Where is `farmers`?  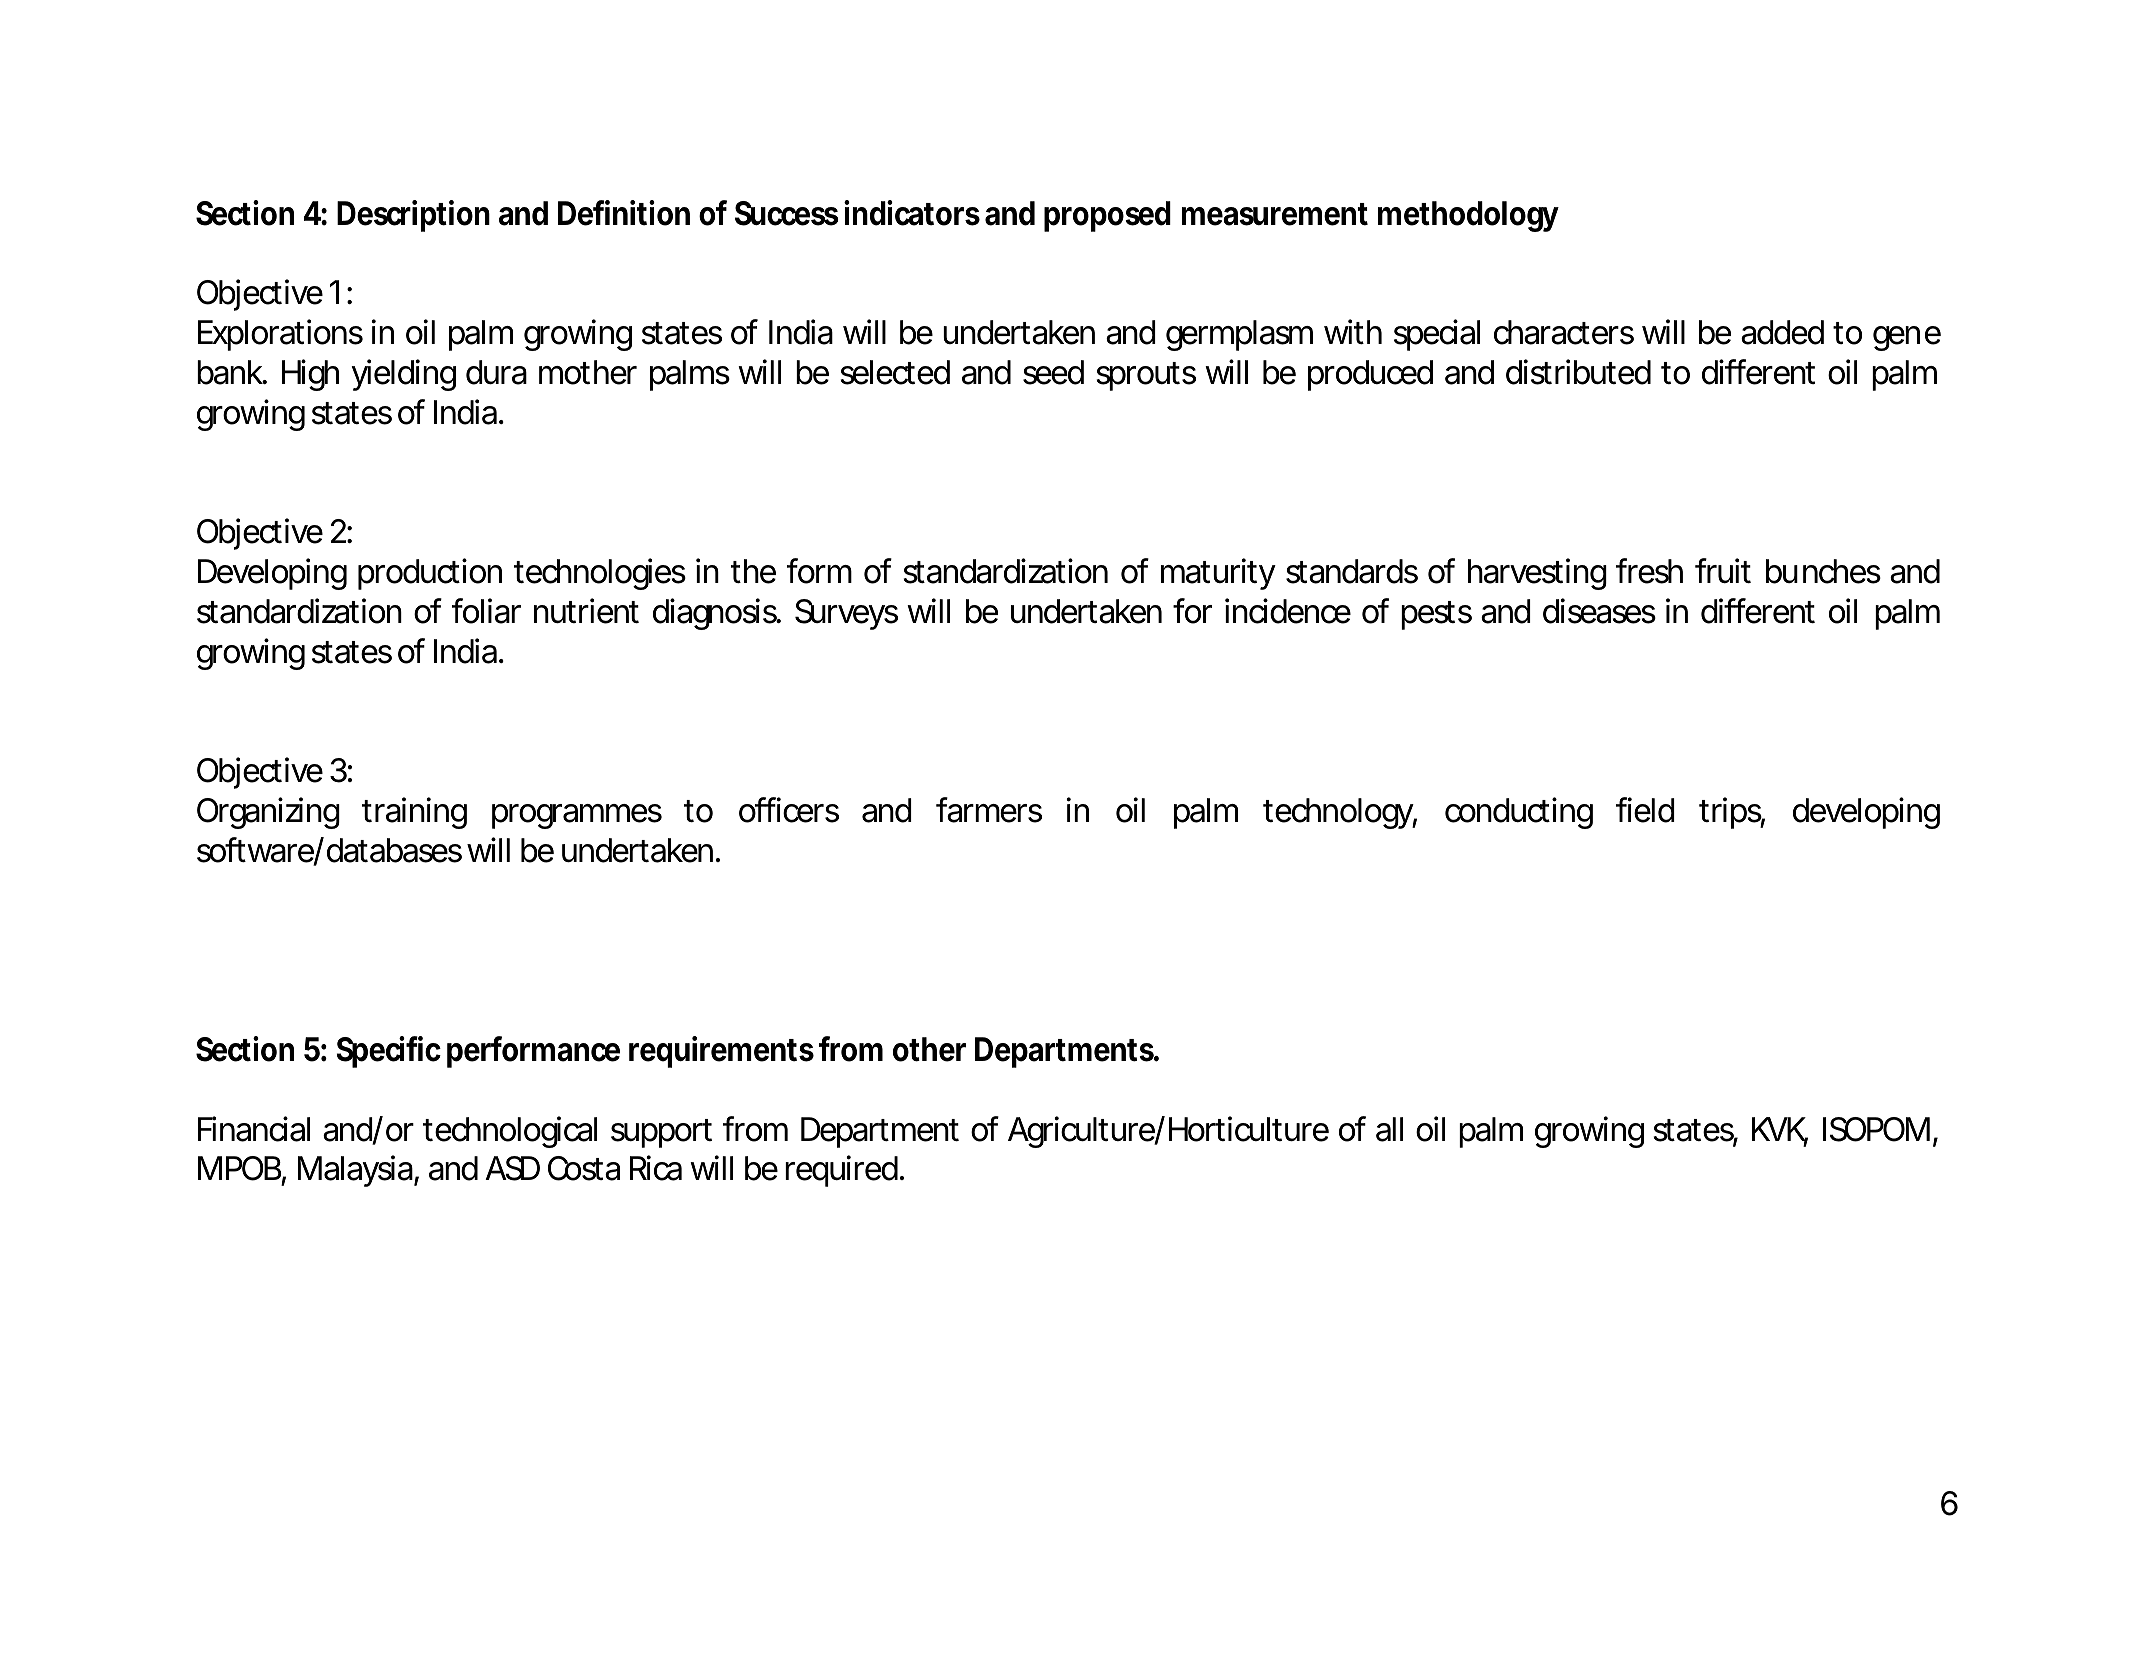 farmers is located at coordinates (989, 810).
